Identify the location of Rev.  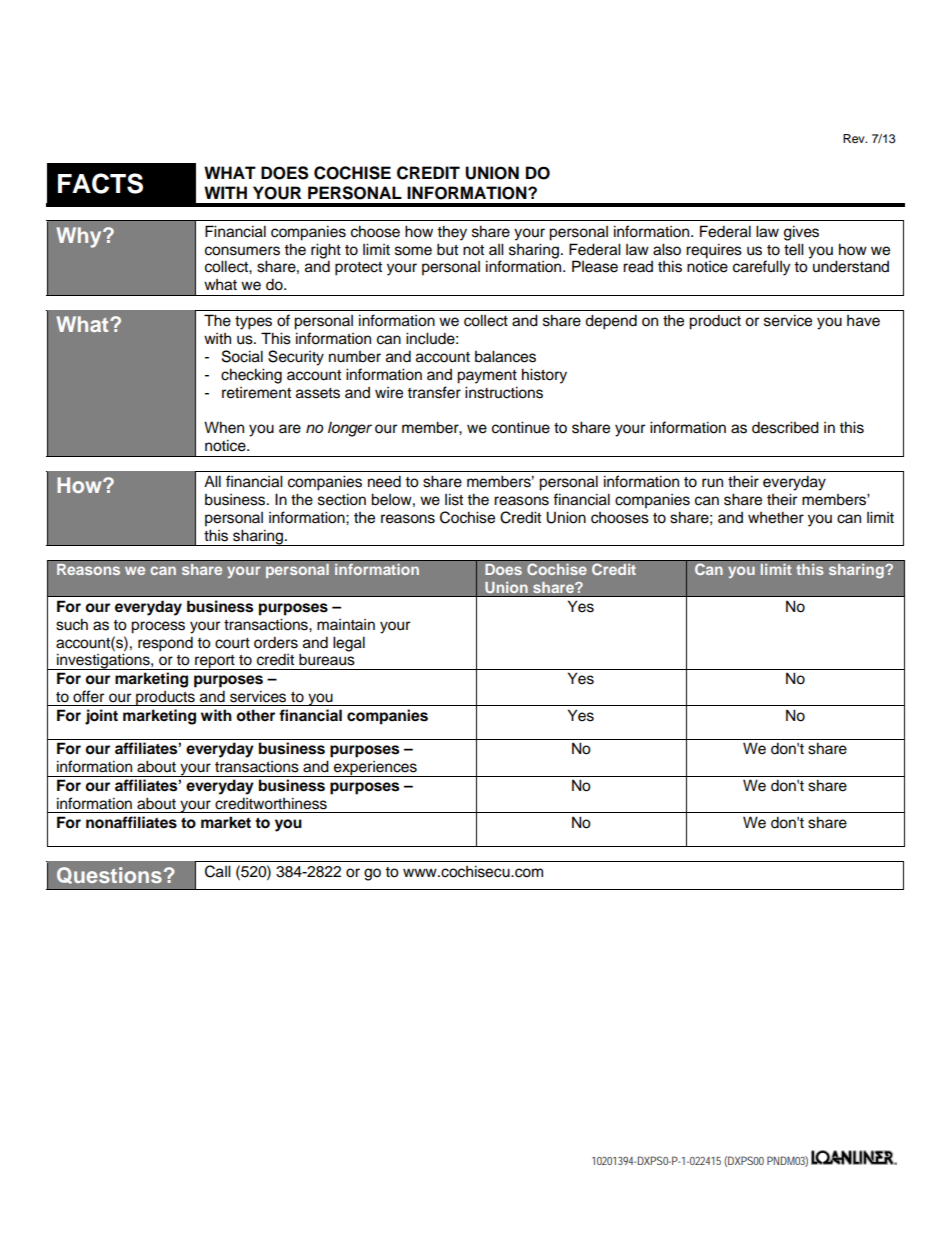
(855, 138).
